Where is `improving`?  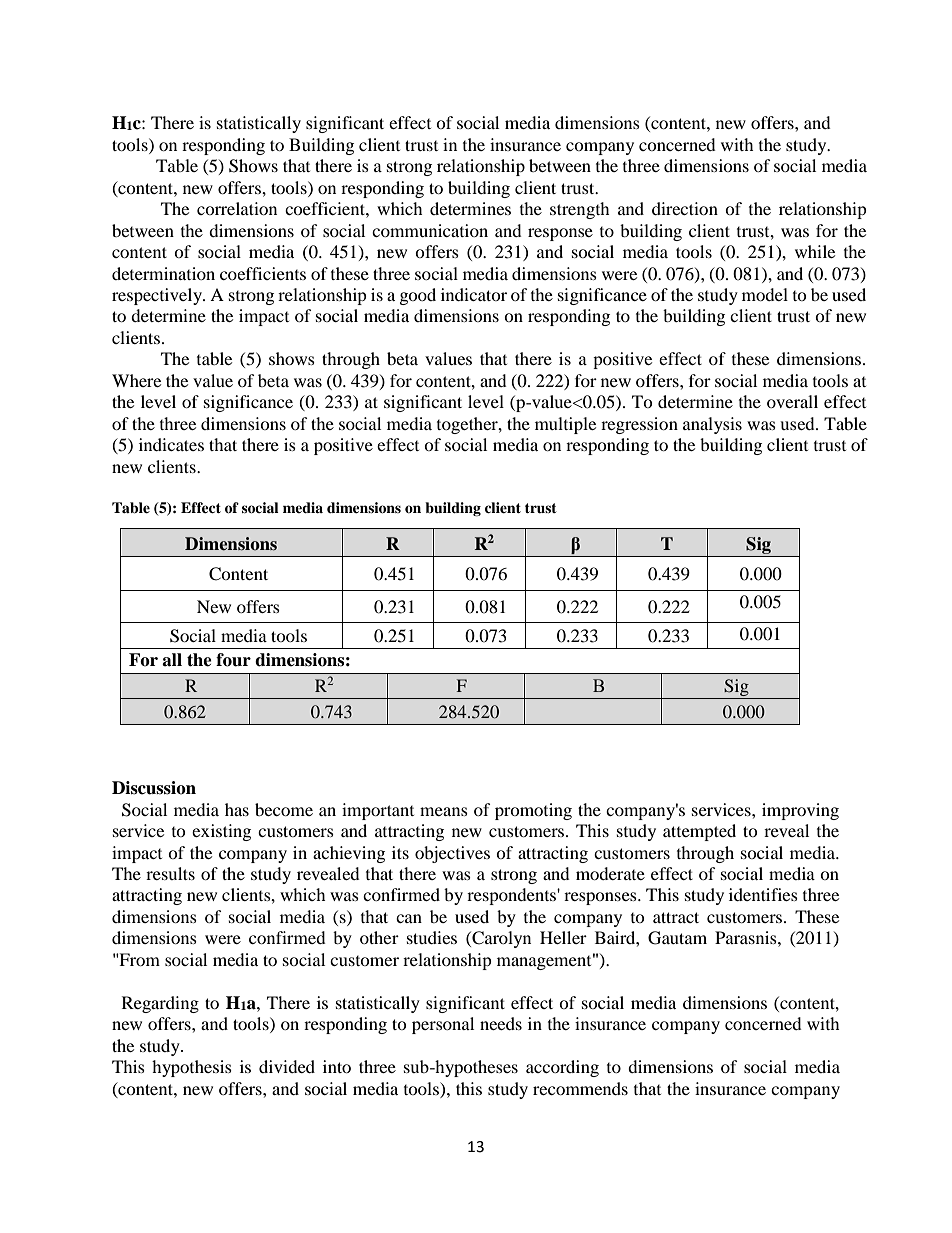 improving is located at coordinates (800, 811).
